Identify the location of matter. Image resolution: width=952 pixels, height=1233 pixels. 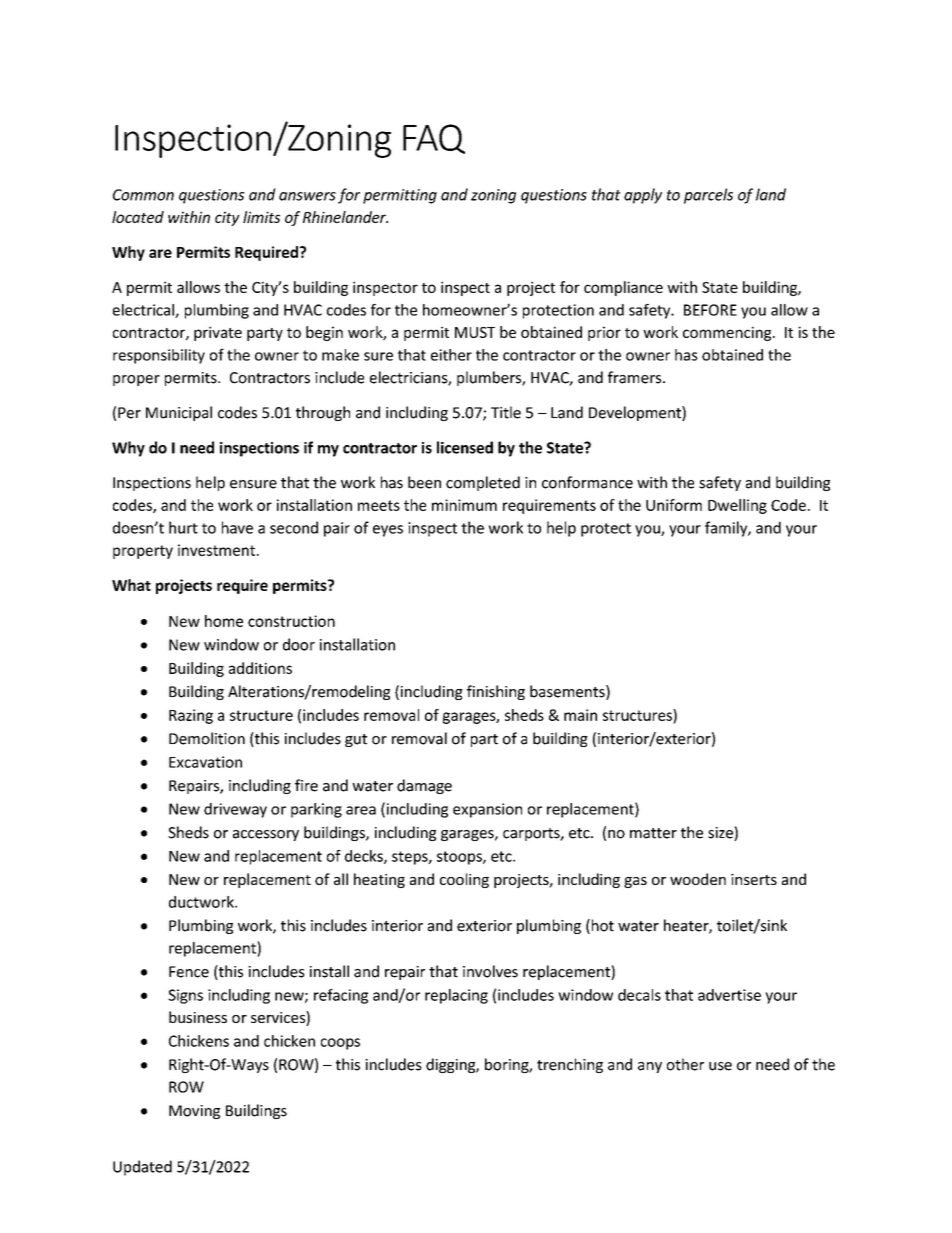
(653, 833).
